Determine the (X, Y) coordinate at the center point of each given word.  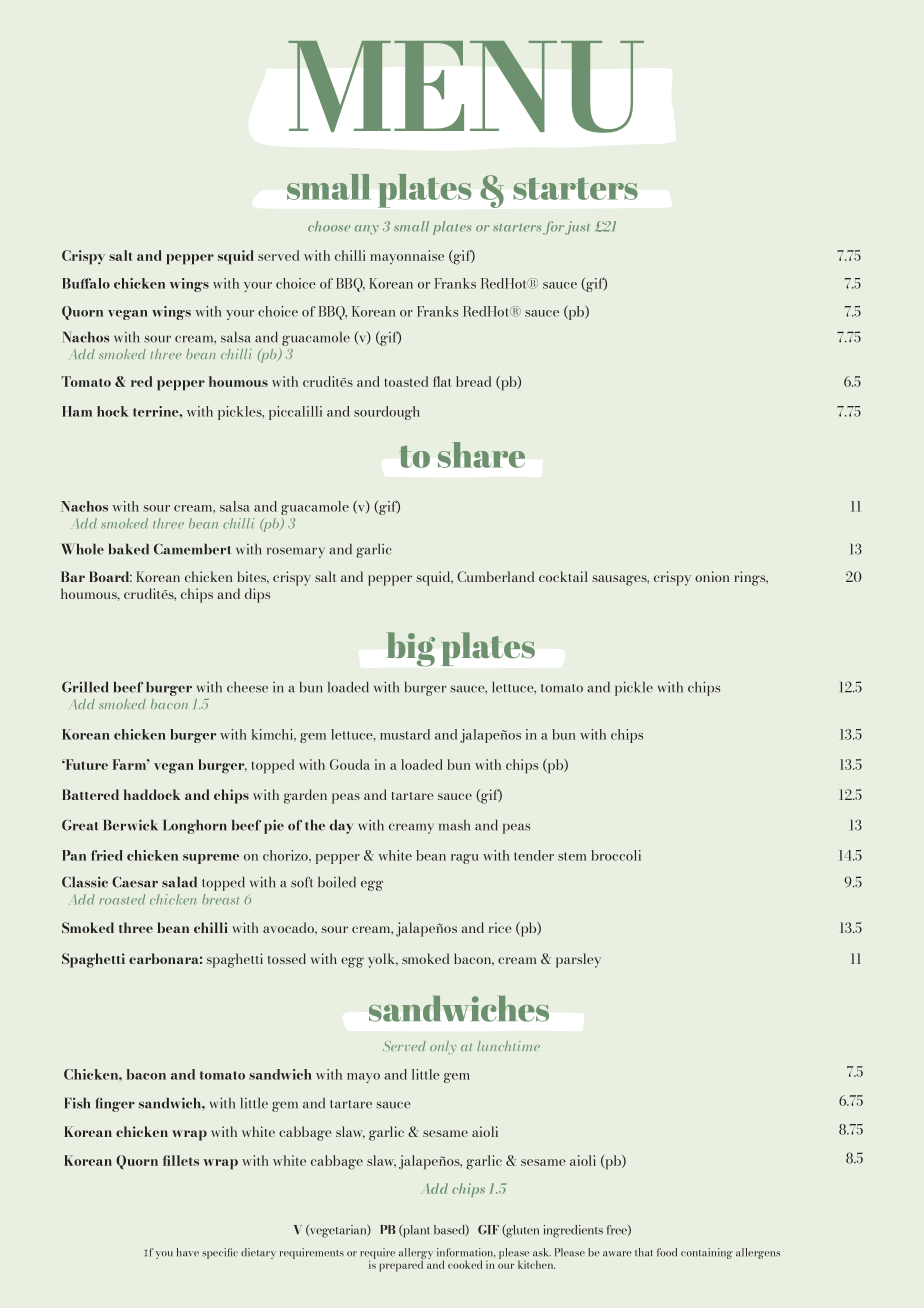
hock (112, 411)
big (411, 649)
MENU (466, 87)
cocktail (563, 576)
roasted (122, 899)
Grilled (85, 687)
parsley (578, 960)
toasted (406, 381)
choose (329, 226)
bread (473, 381)
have (188, 1252)
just (577, 228)
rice (500, 927)
